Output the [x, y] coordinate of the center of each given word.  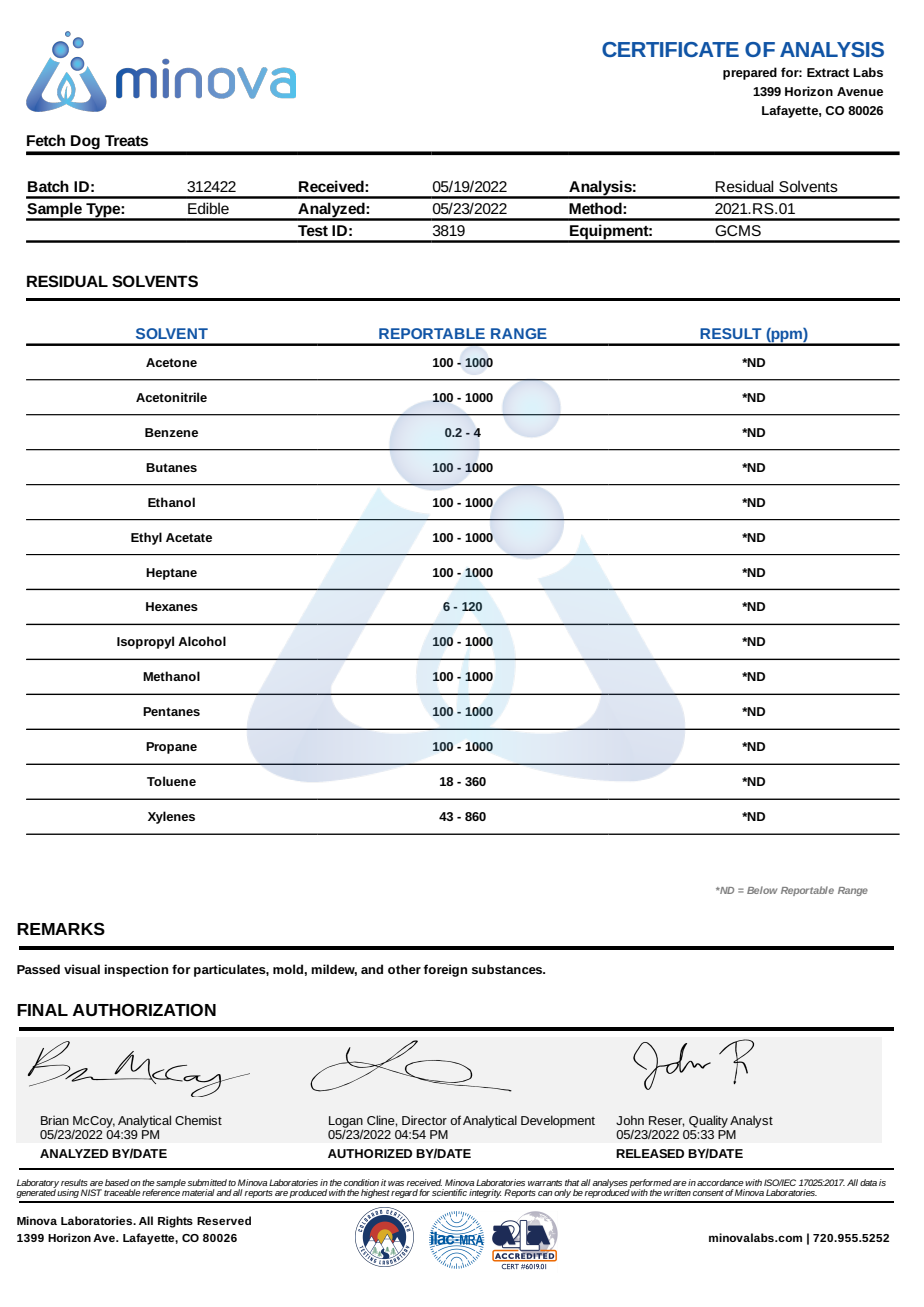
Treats [126, 140]
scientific [449, 1192]
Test [313, 230]
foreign [445, 970]
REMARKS [61, 928]
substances [508, 969]
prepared [750, 73]
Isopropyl [145, 642]
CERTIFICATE [670, 49]
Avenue [860, 91]
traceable [122, 1192]
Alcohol [202, 641]
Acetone [171, 362]
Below [762, 890]
